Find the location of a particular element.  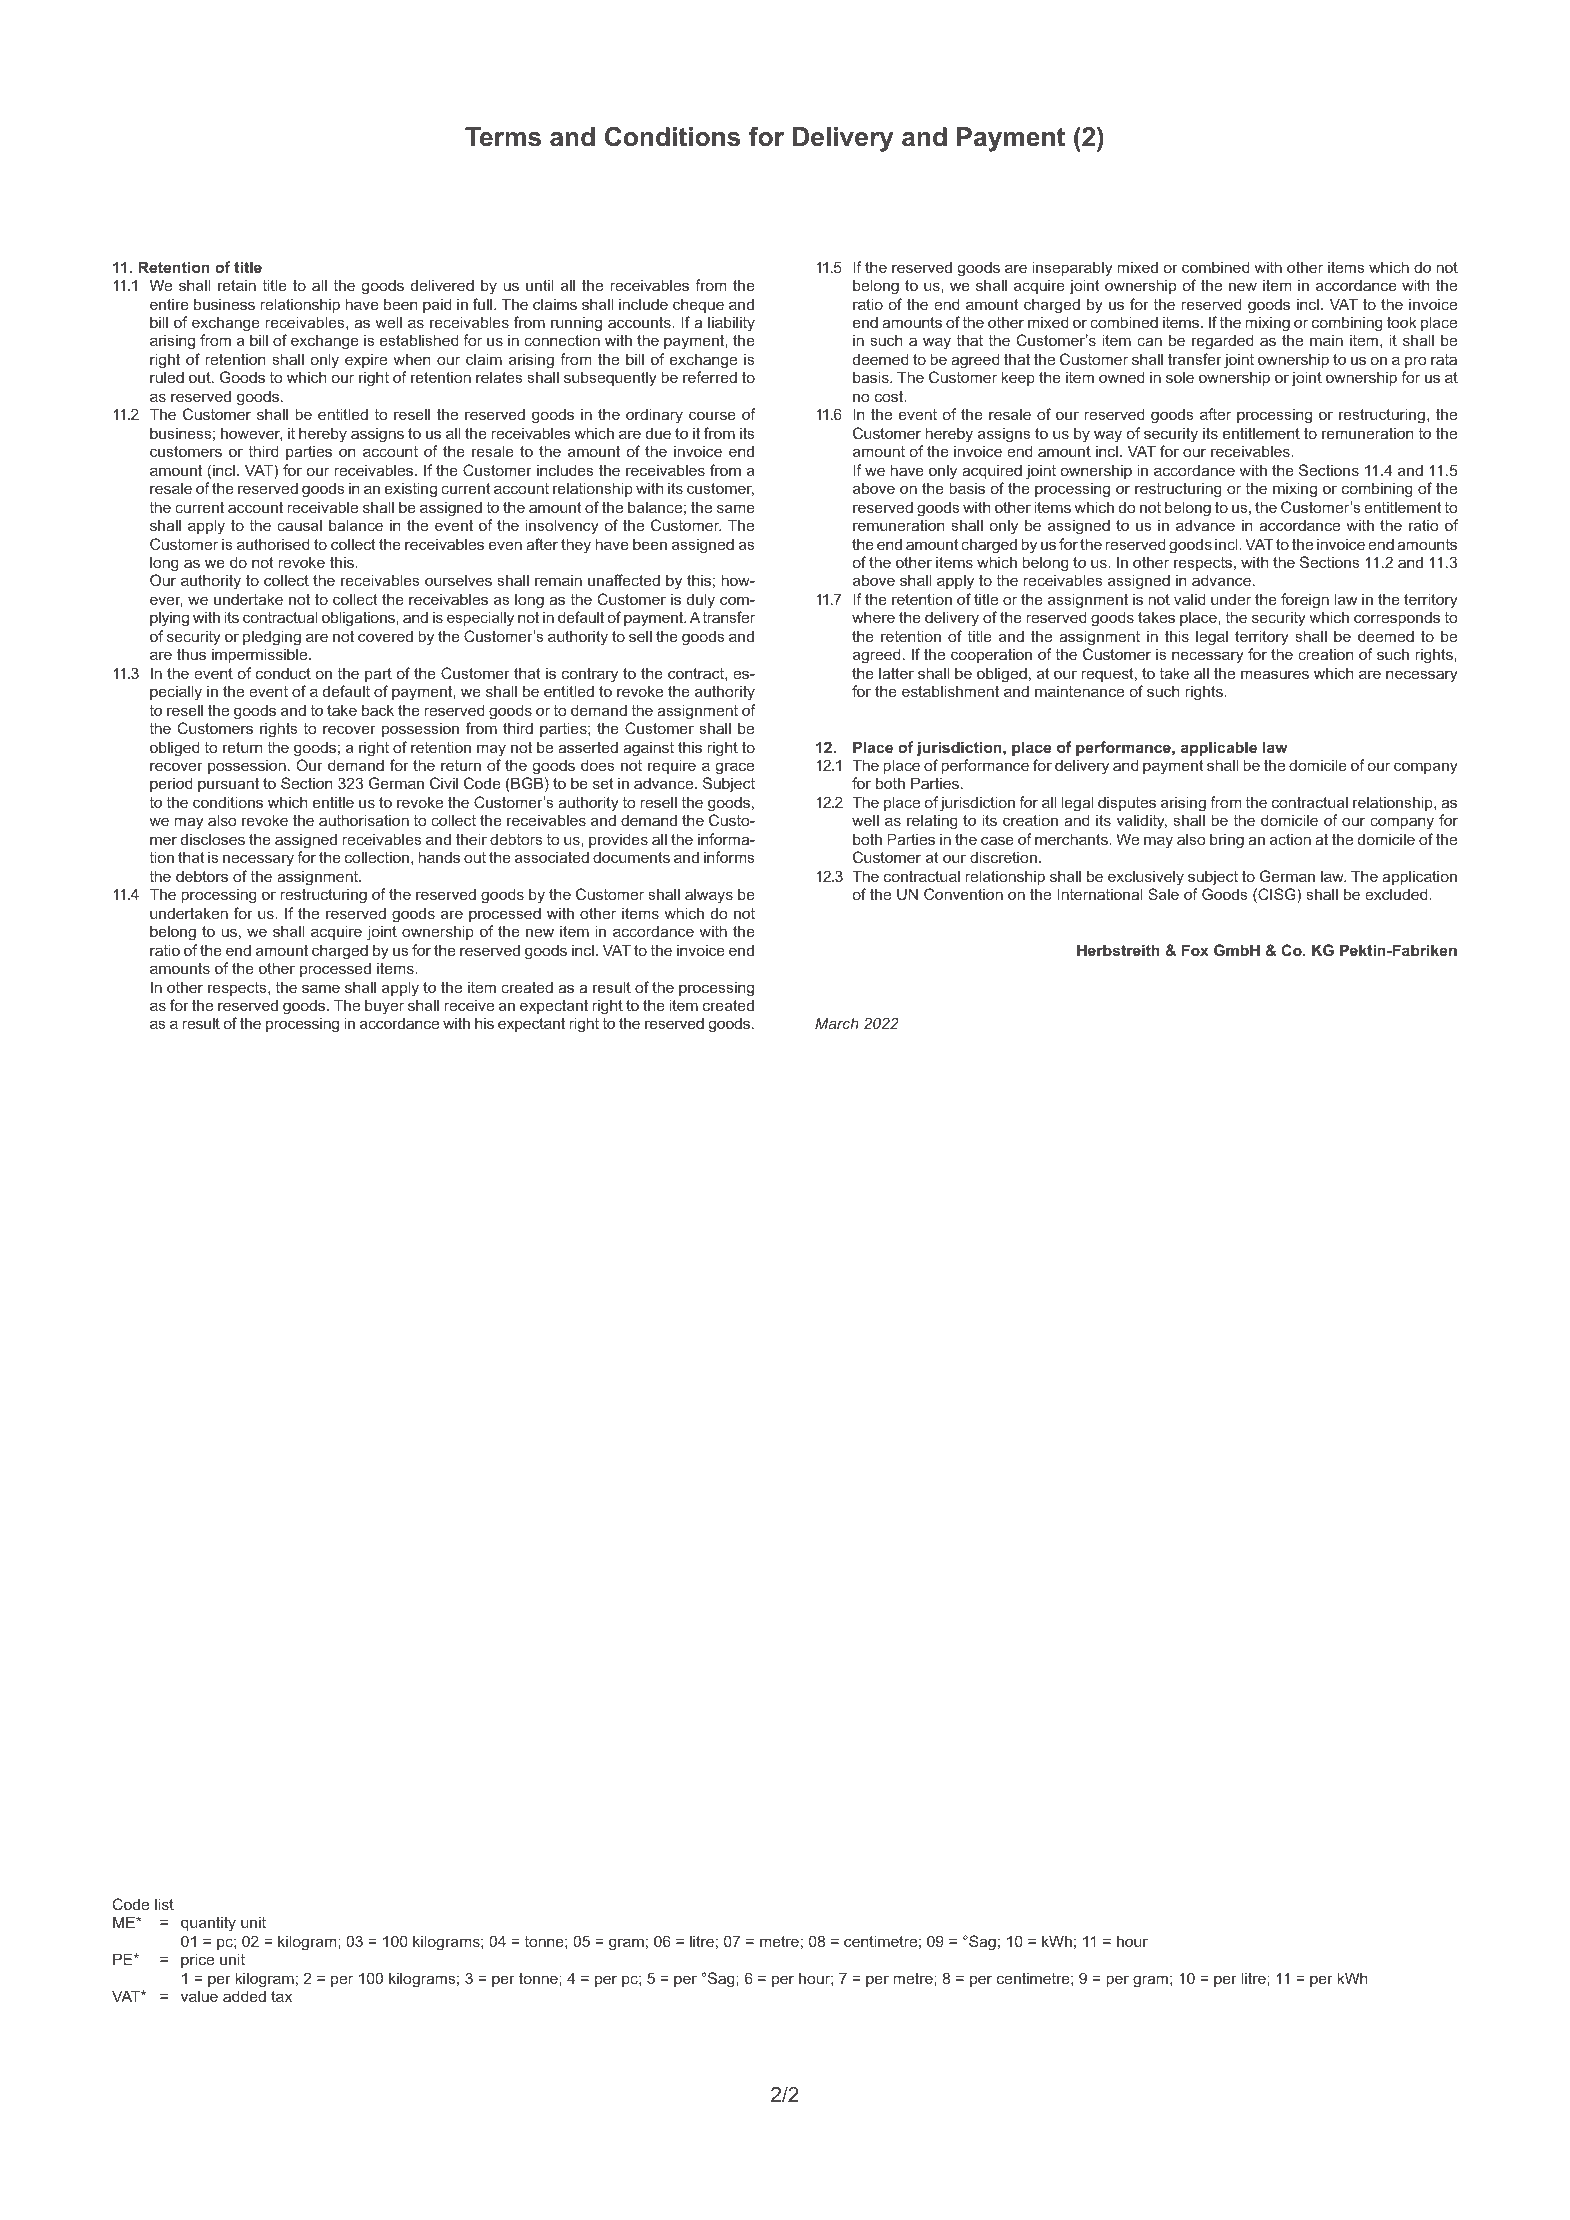

list is located at coordinates (164, 1904).
